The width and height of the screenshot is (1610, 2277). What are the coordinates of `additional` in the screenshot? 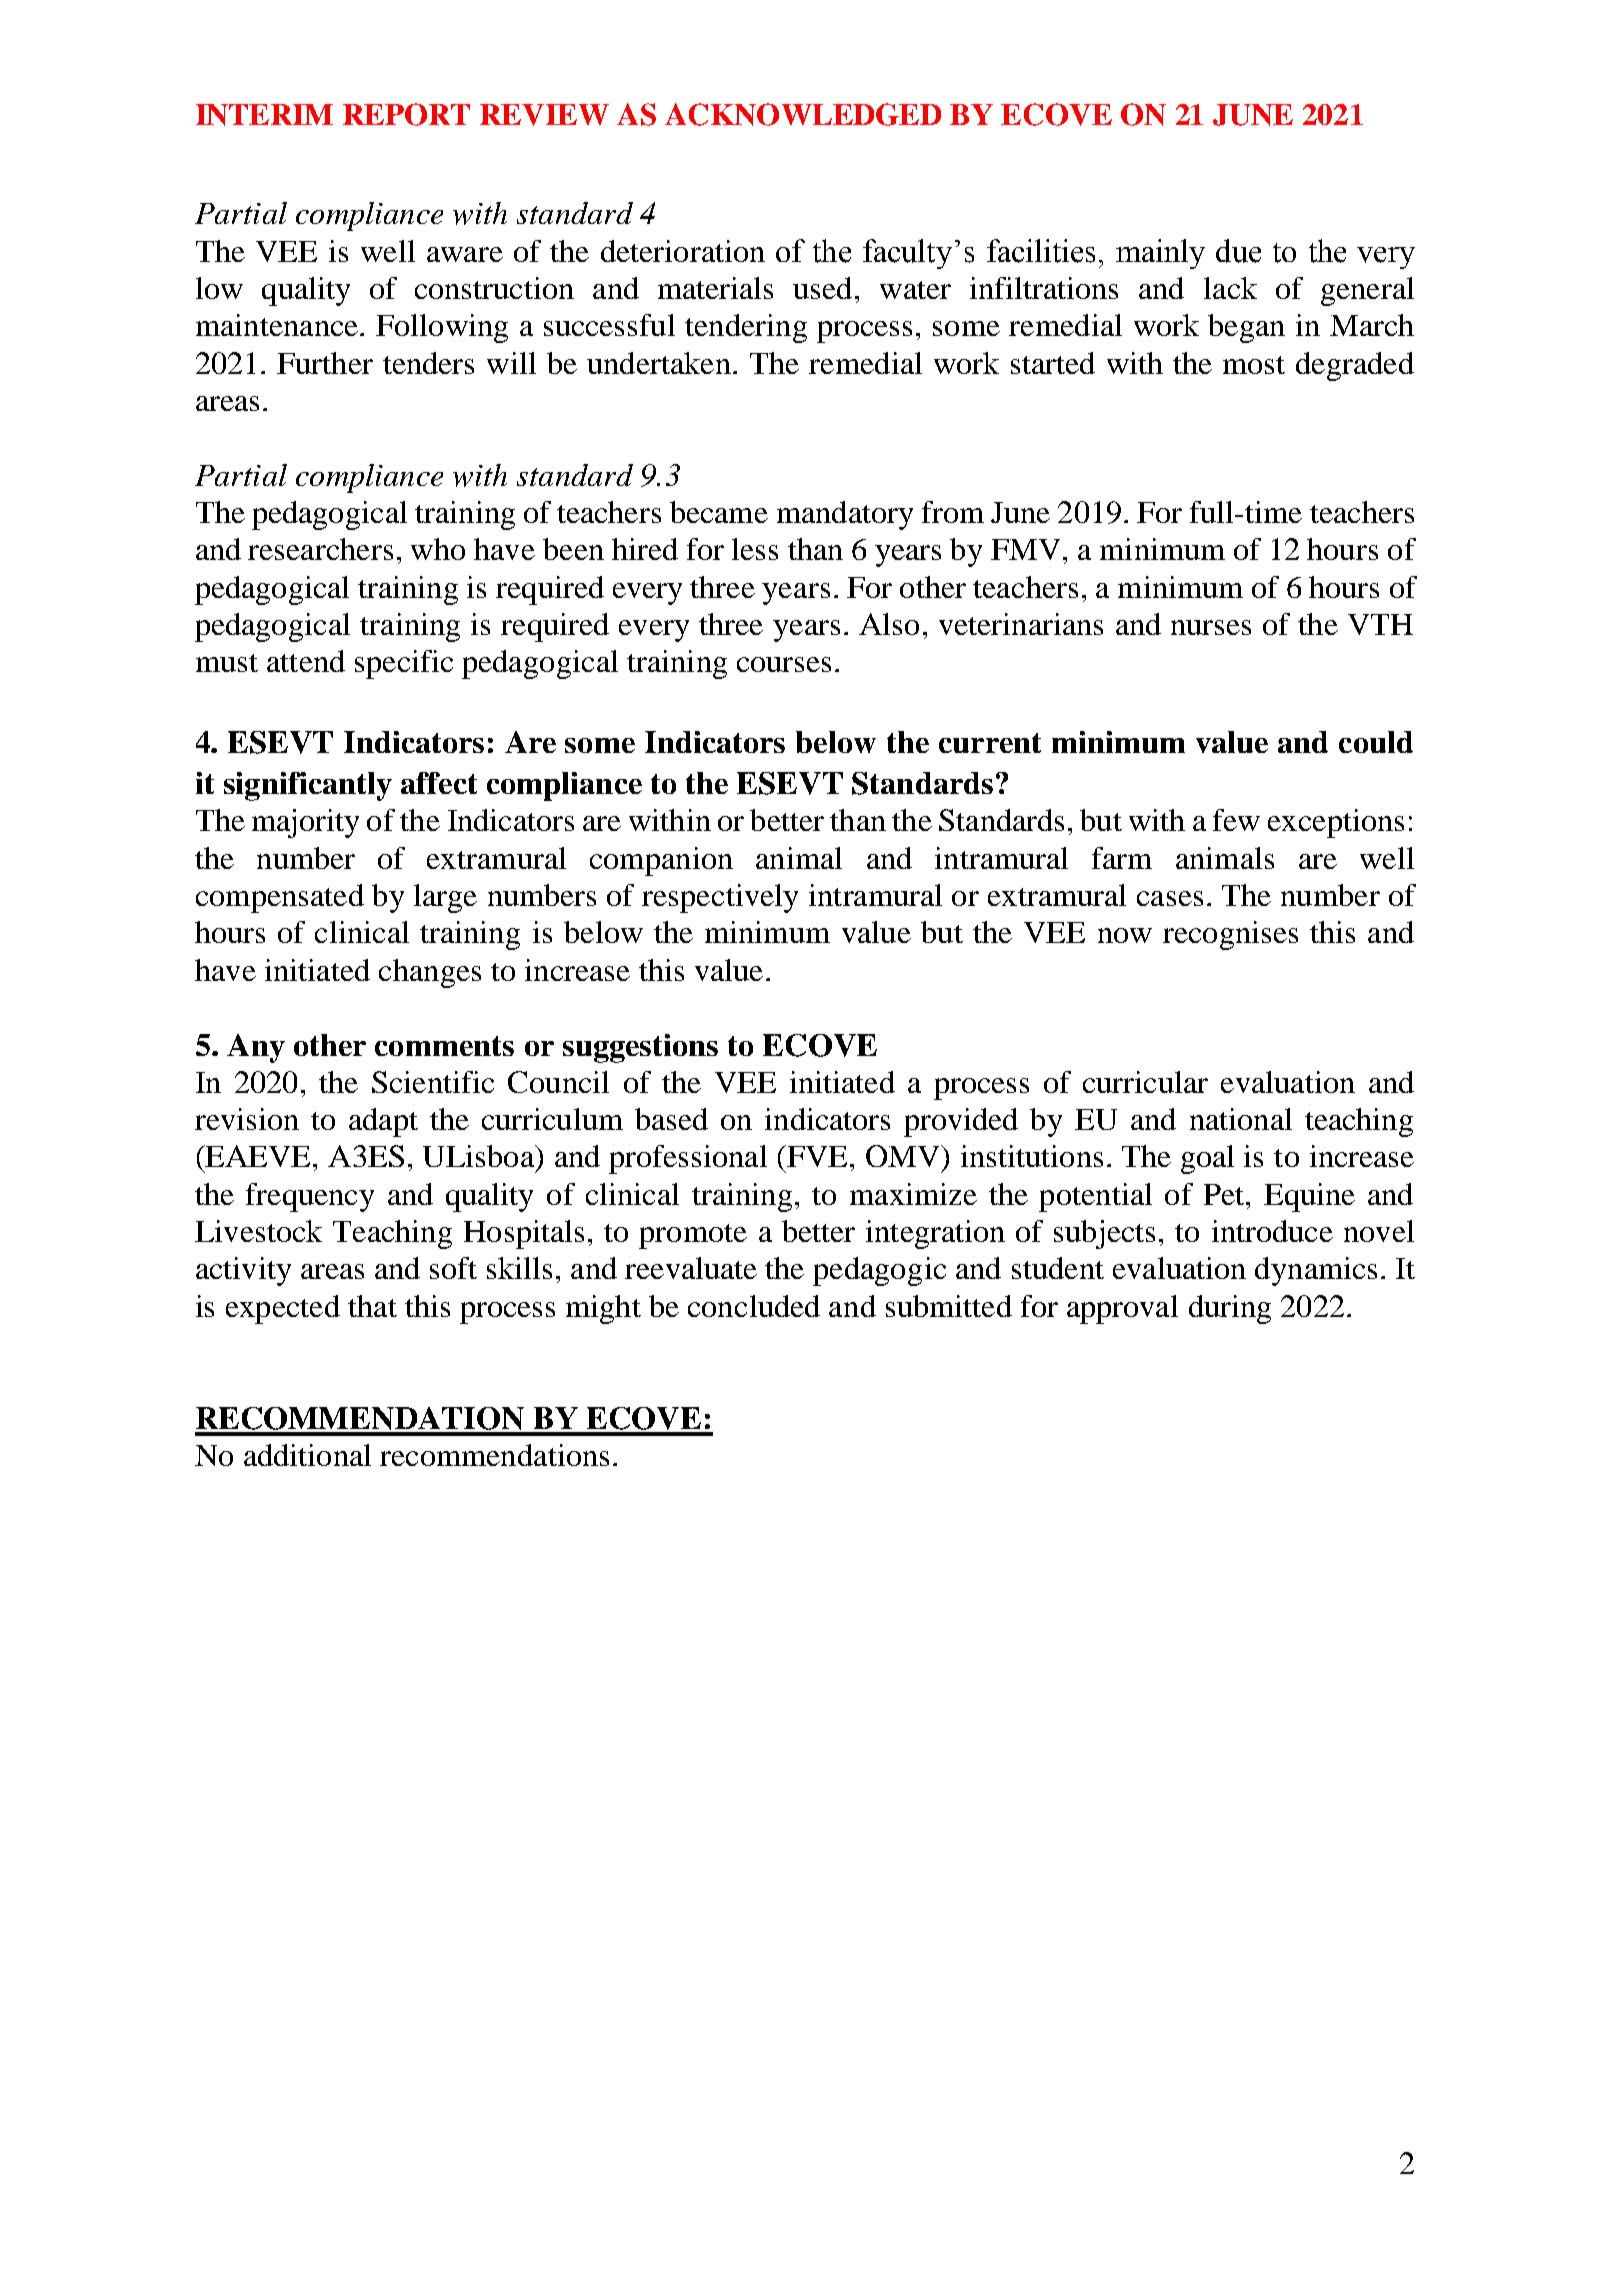 It's located at (307, 1455).
